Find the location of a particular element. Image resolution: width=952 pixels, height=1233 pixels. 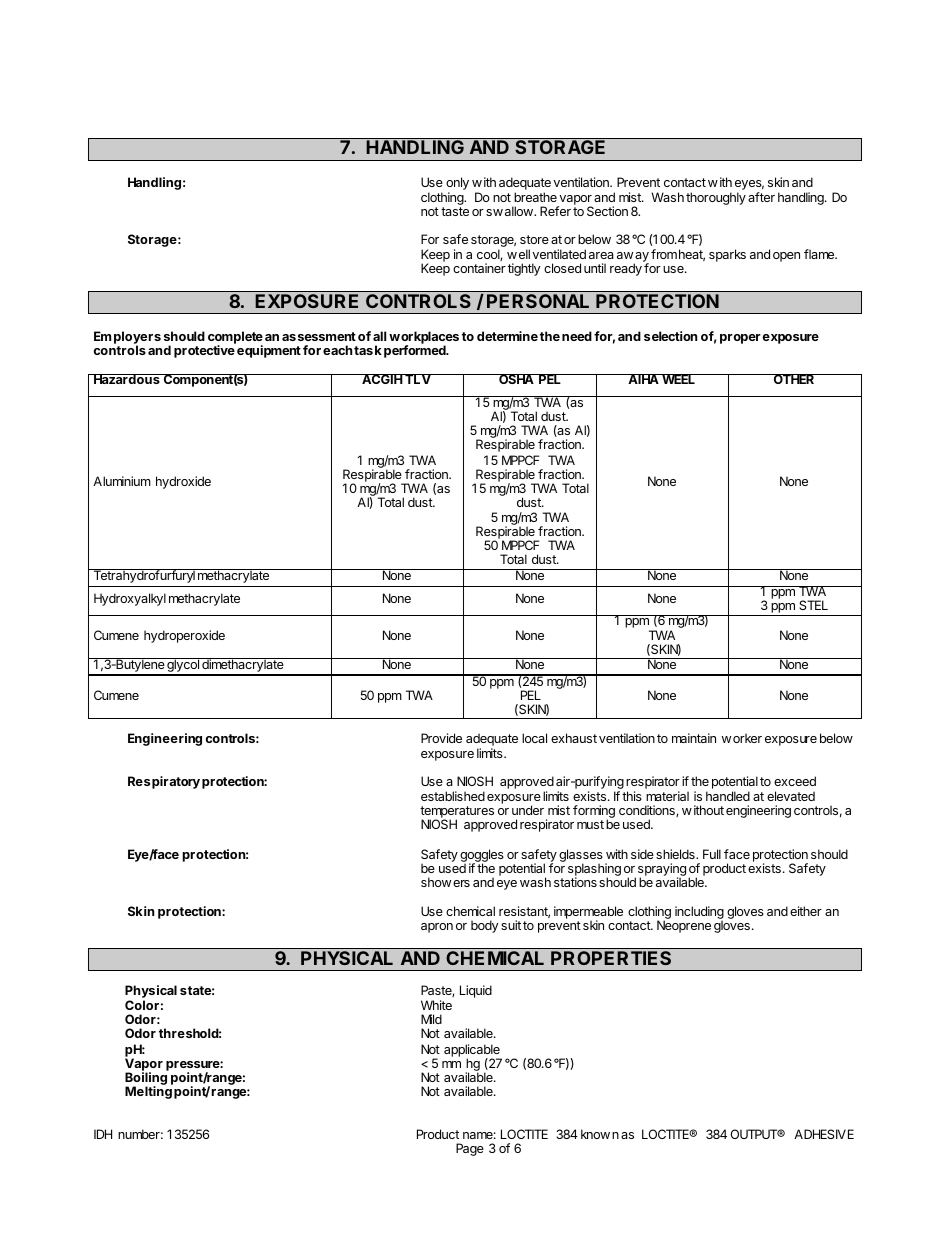

Color is located at coordinates (142, 1005).
